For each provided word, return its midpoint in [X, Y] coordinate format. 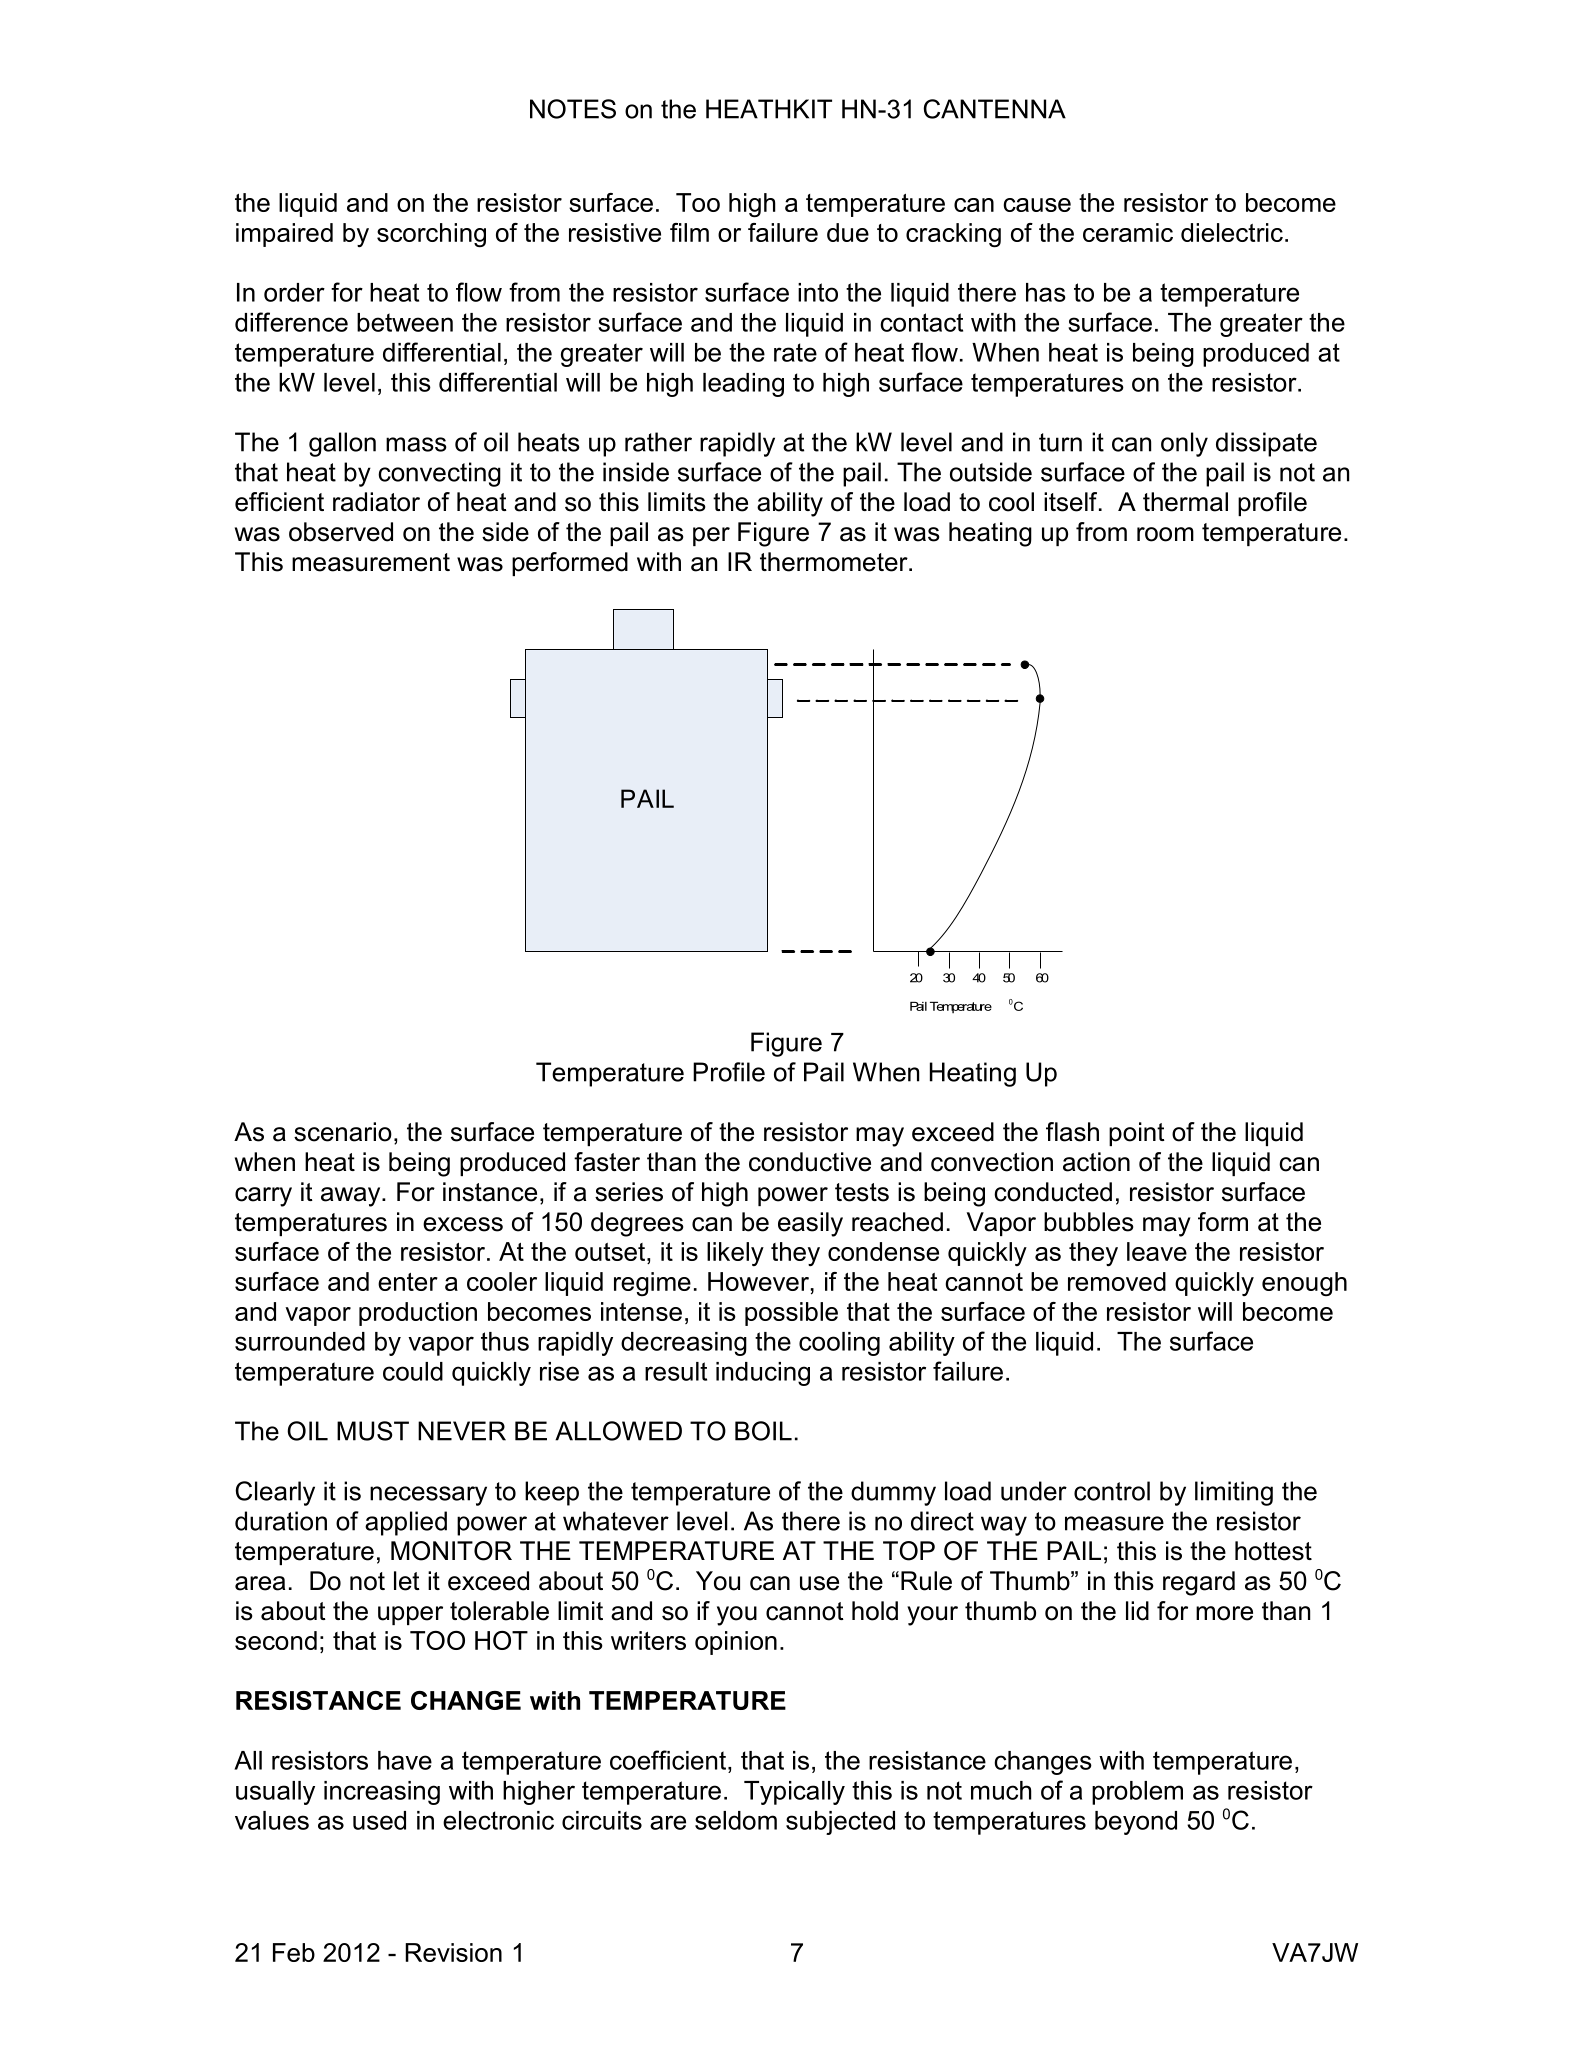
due [848, 232]
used [379, 1820]
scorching [431, 235]
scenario [343, 1132]
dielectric [1232, 232]
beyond [1136, 1823]
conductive [810, 1162]
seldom [736, 1820]
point [1137, 1134]
